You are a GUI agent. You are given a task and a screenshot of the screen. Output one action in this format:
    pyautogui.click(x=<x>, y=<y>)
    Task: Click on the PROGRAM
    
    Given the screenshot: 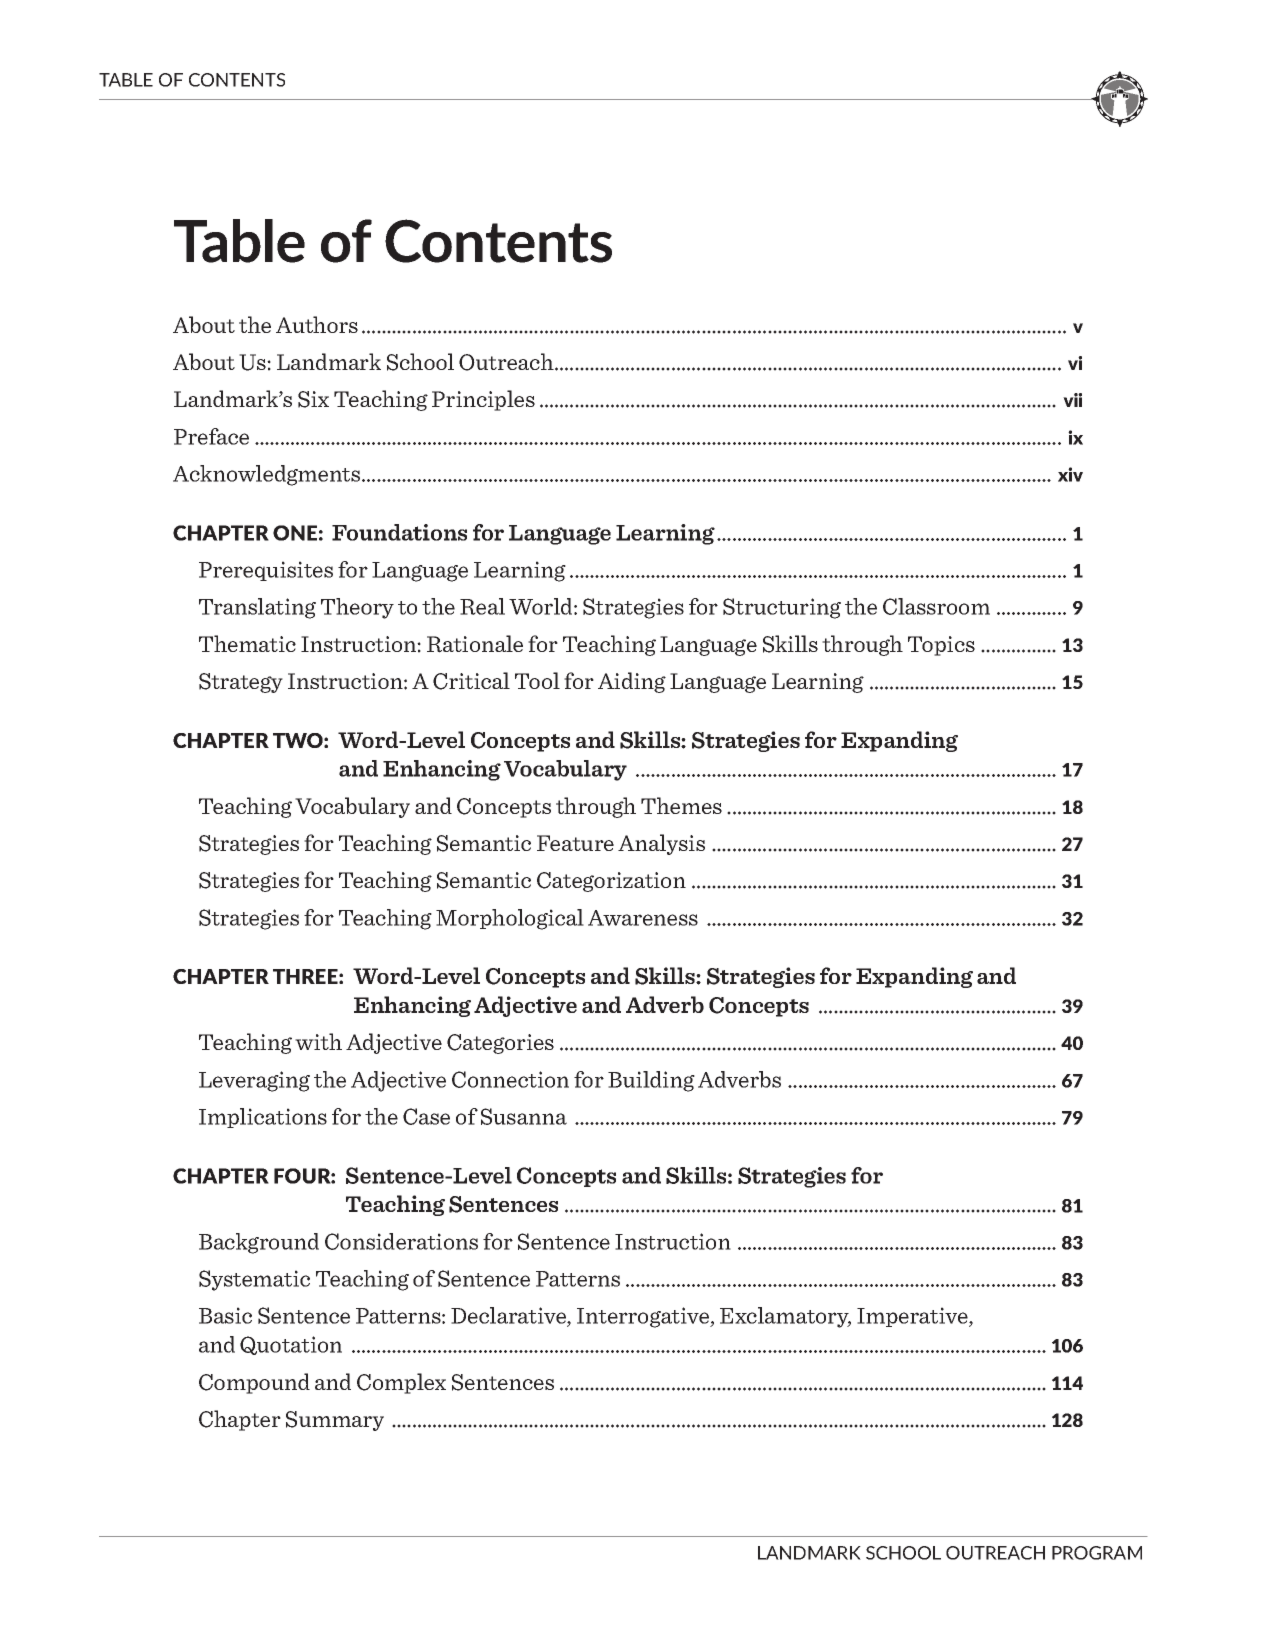 What is the action you would take?
    pyautogui.click(x=1097, y=1553)
